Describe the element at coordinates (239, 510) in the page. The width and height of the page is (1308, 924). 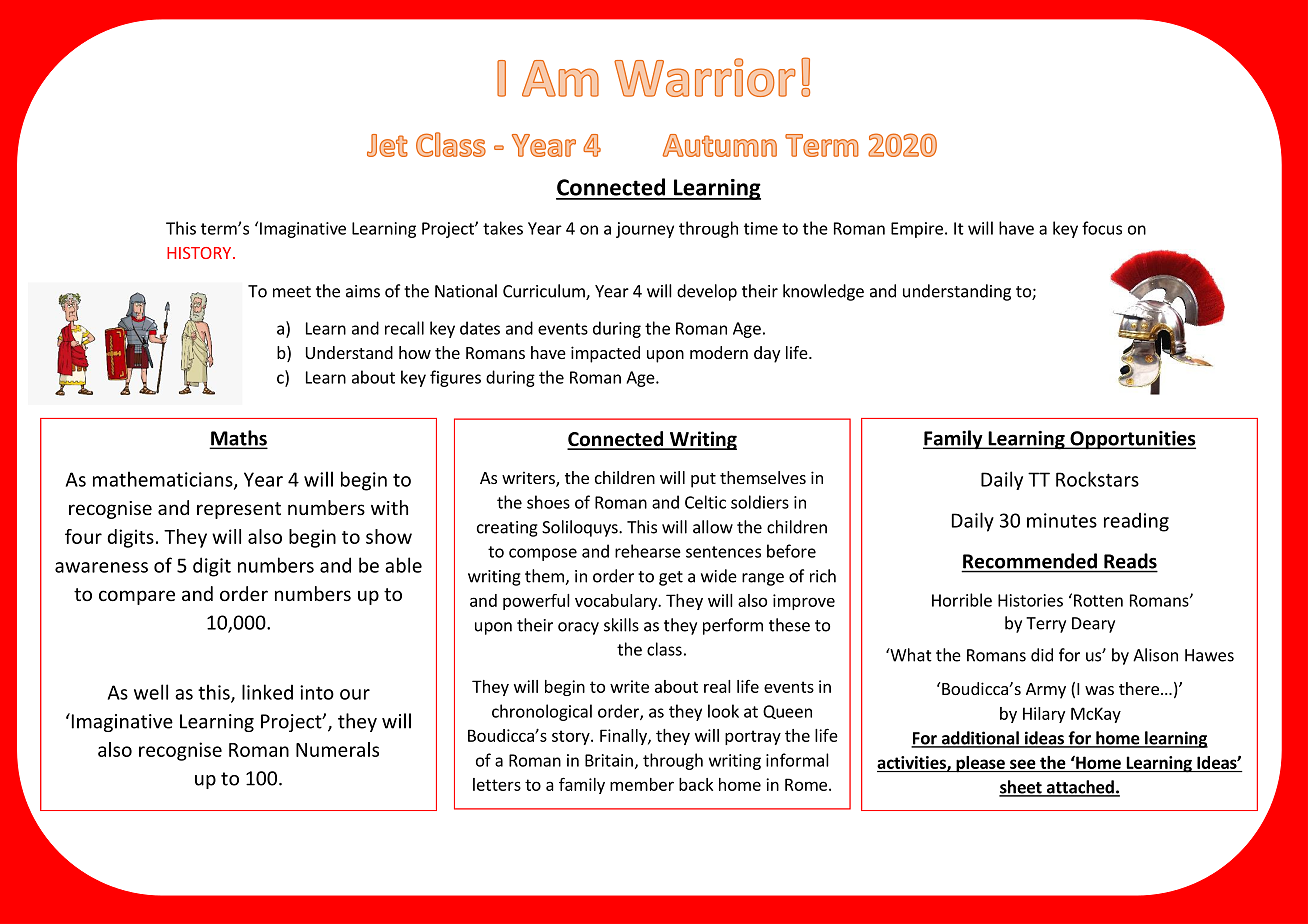
I see `represent` at that location.
